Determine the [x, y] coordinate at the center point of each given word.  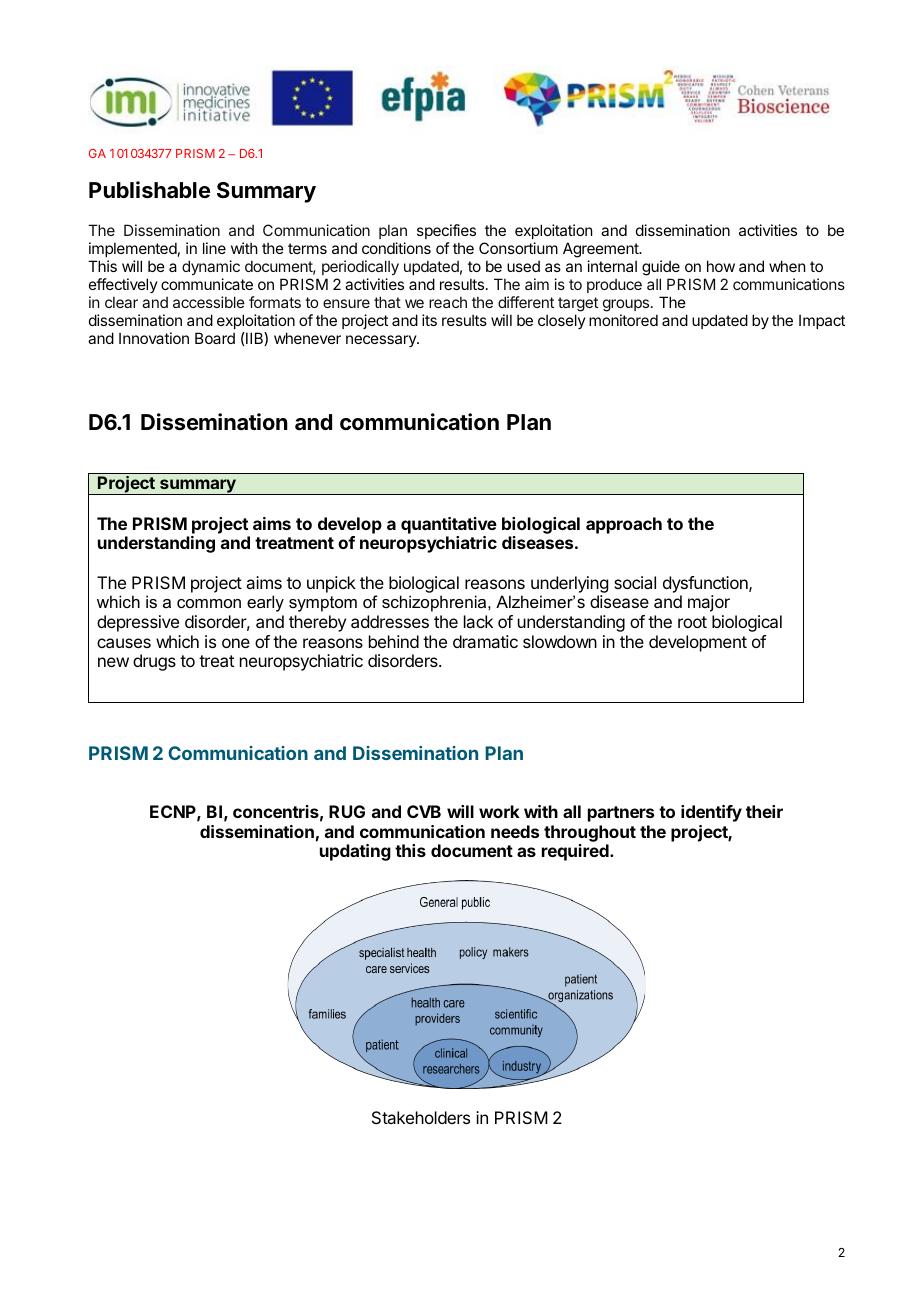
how [721, 266]
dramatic [485, 641]
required [576, 852]
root [692, 622]
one [236, 643]
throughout [590, 833]
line [214, 248]
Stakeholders [421, 1117]
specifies [446, 231]
